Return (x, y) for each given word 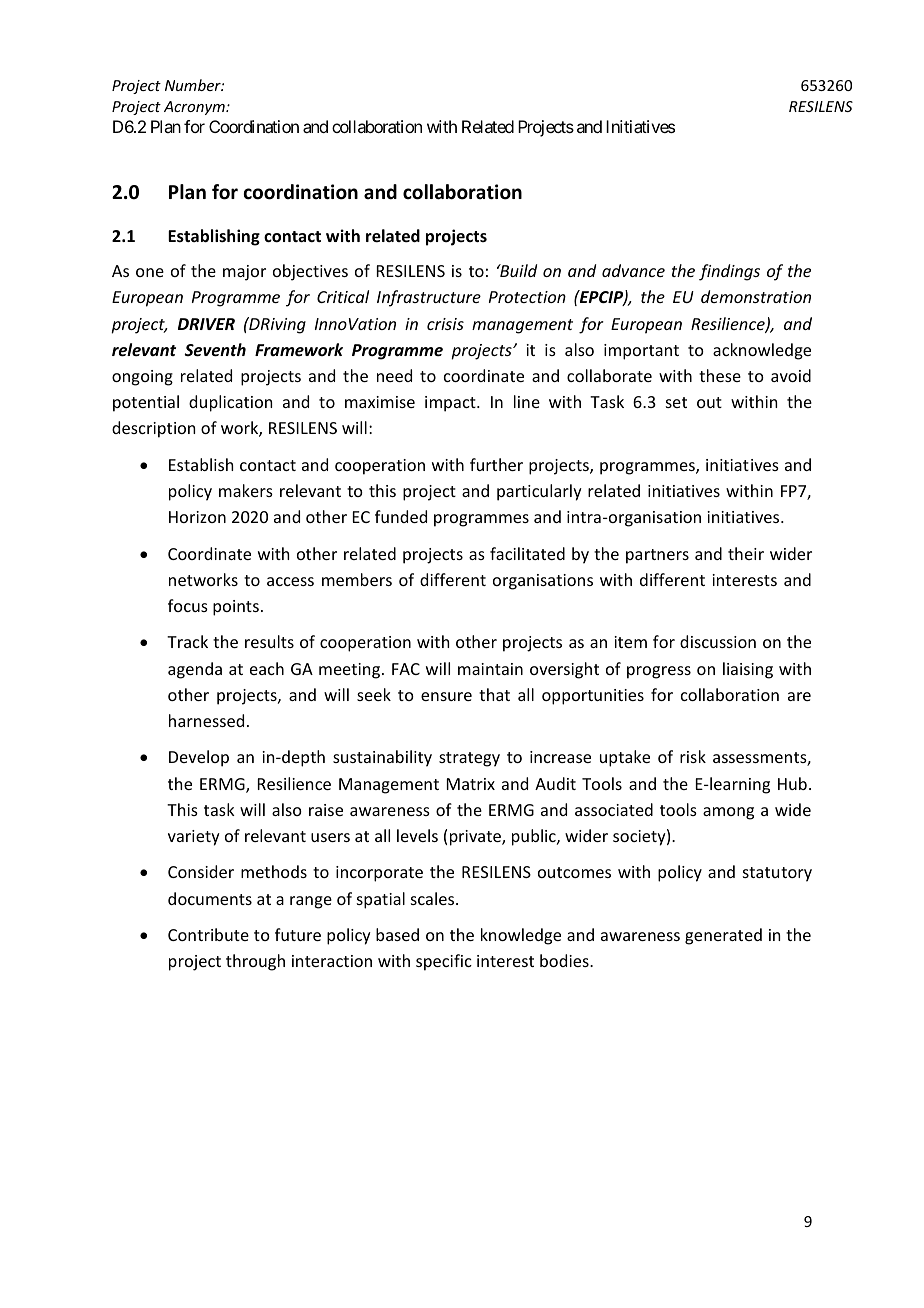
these (720, 375)
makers (246, 490)
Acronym (195, 108)
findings (729, 272)
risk (693, 756)
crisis (445, 324)
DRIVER (206, 324)
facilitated (527, 553)
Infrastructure (429, 298)
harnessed (206, 720)
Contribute (208, 934)
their (746, 553)
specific (444, 962)
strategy (469, 759)
